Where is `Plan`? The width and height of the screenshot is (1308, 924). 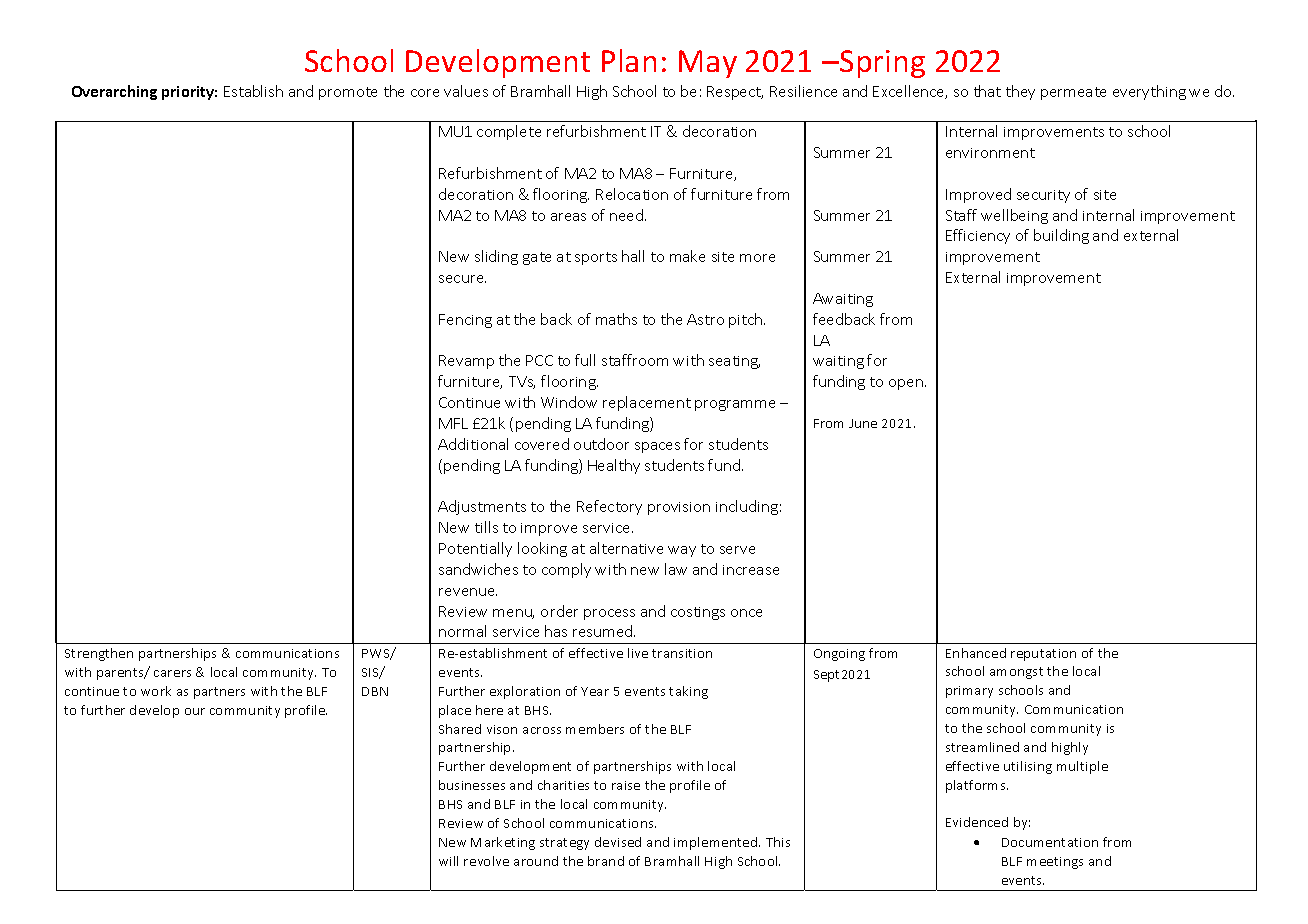
Plan is located at coordinates (629, 60).
